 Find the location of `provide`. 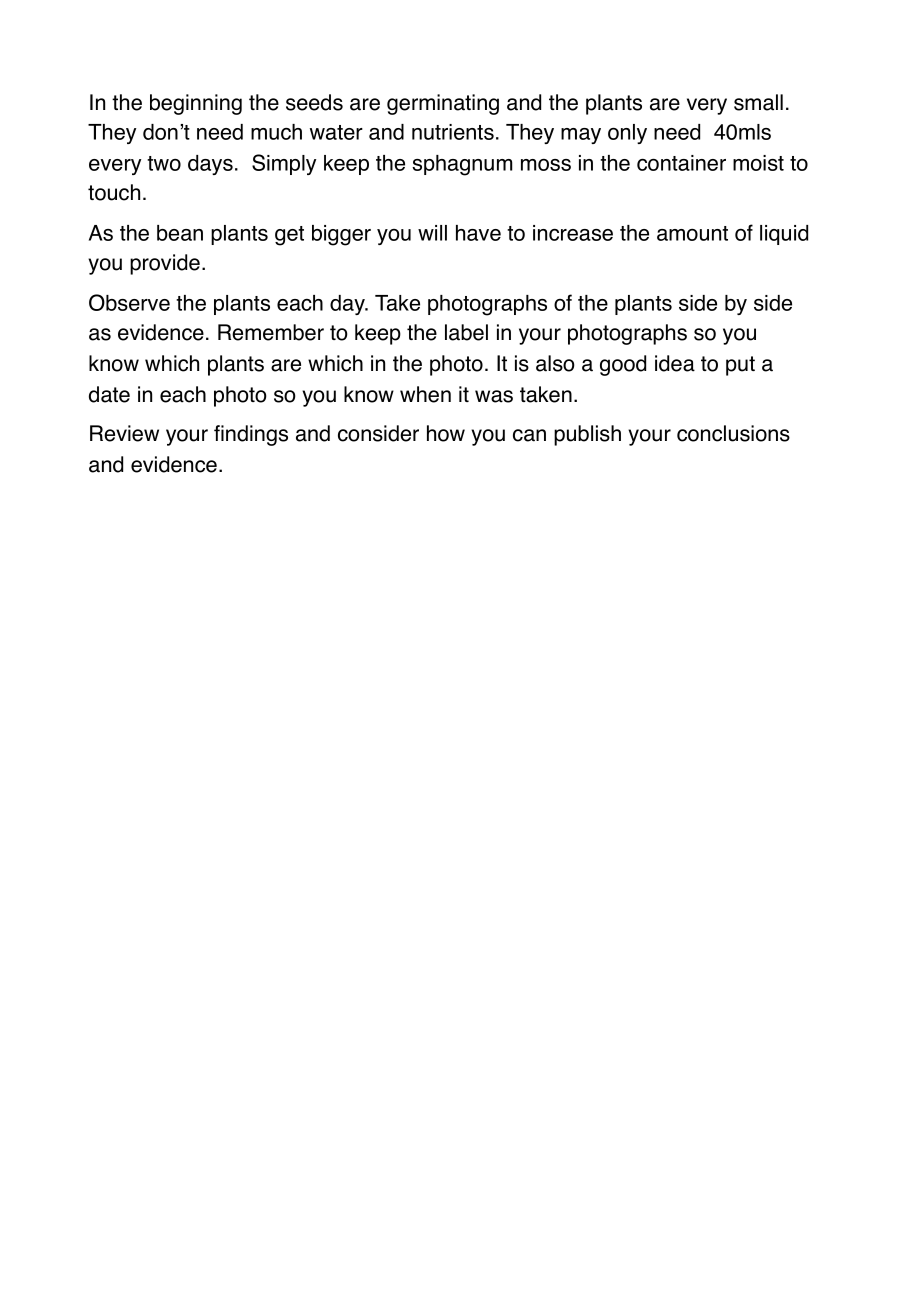

provide is located at coordinates (165, 264).
